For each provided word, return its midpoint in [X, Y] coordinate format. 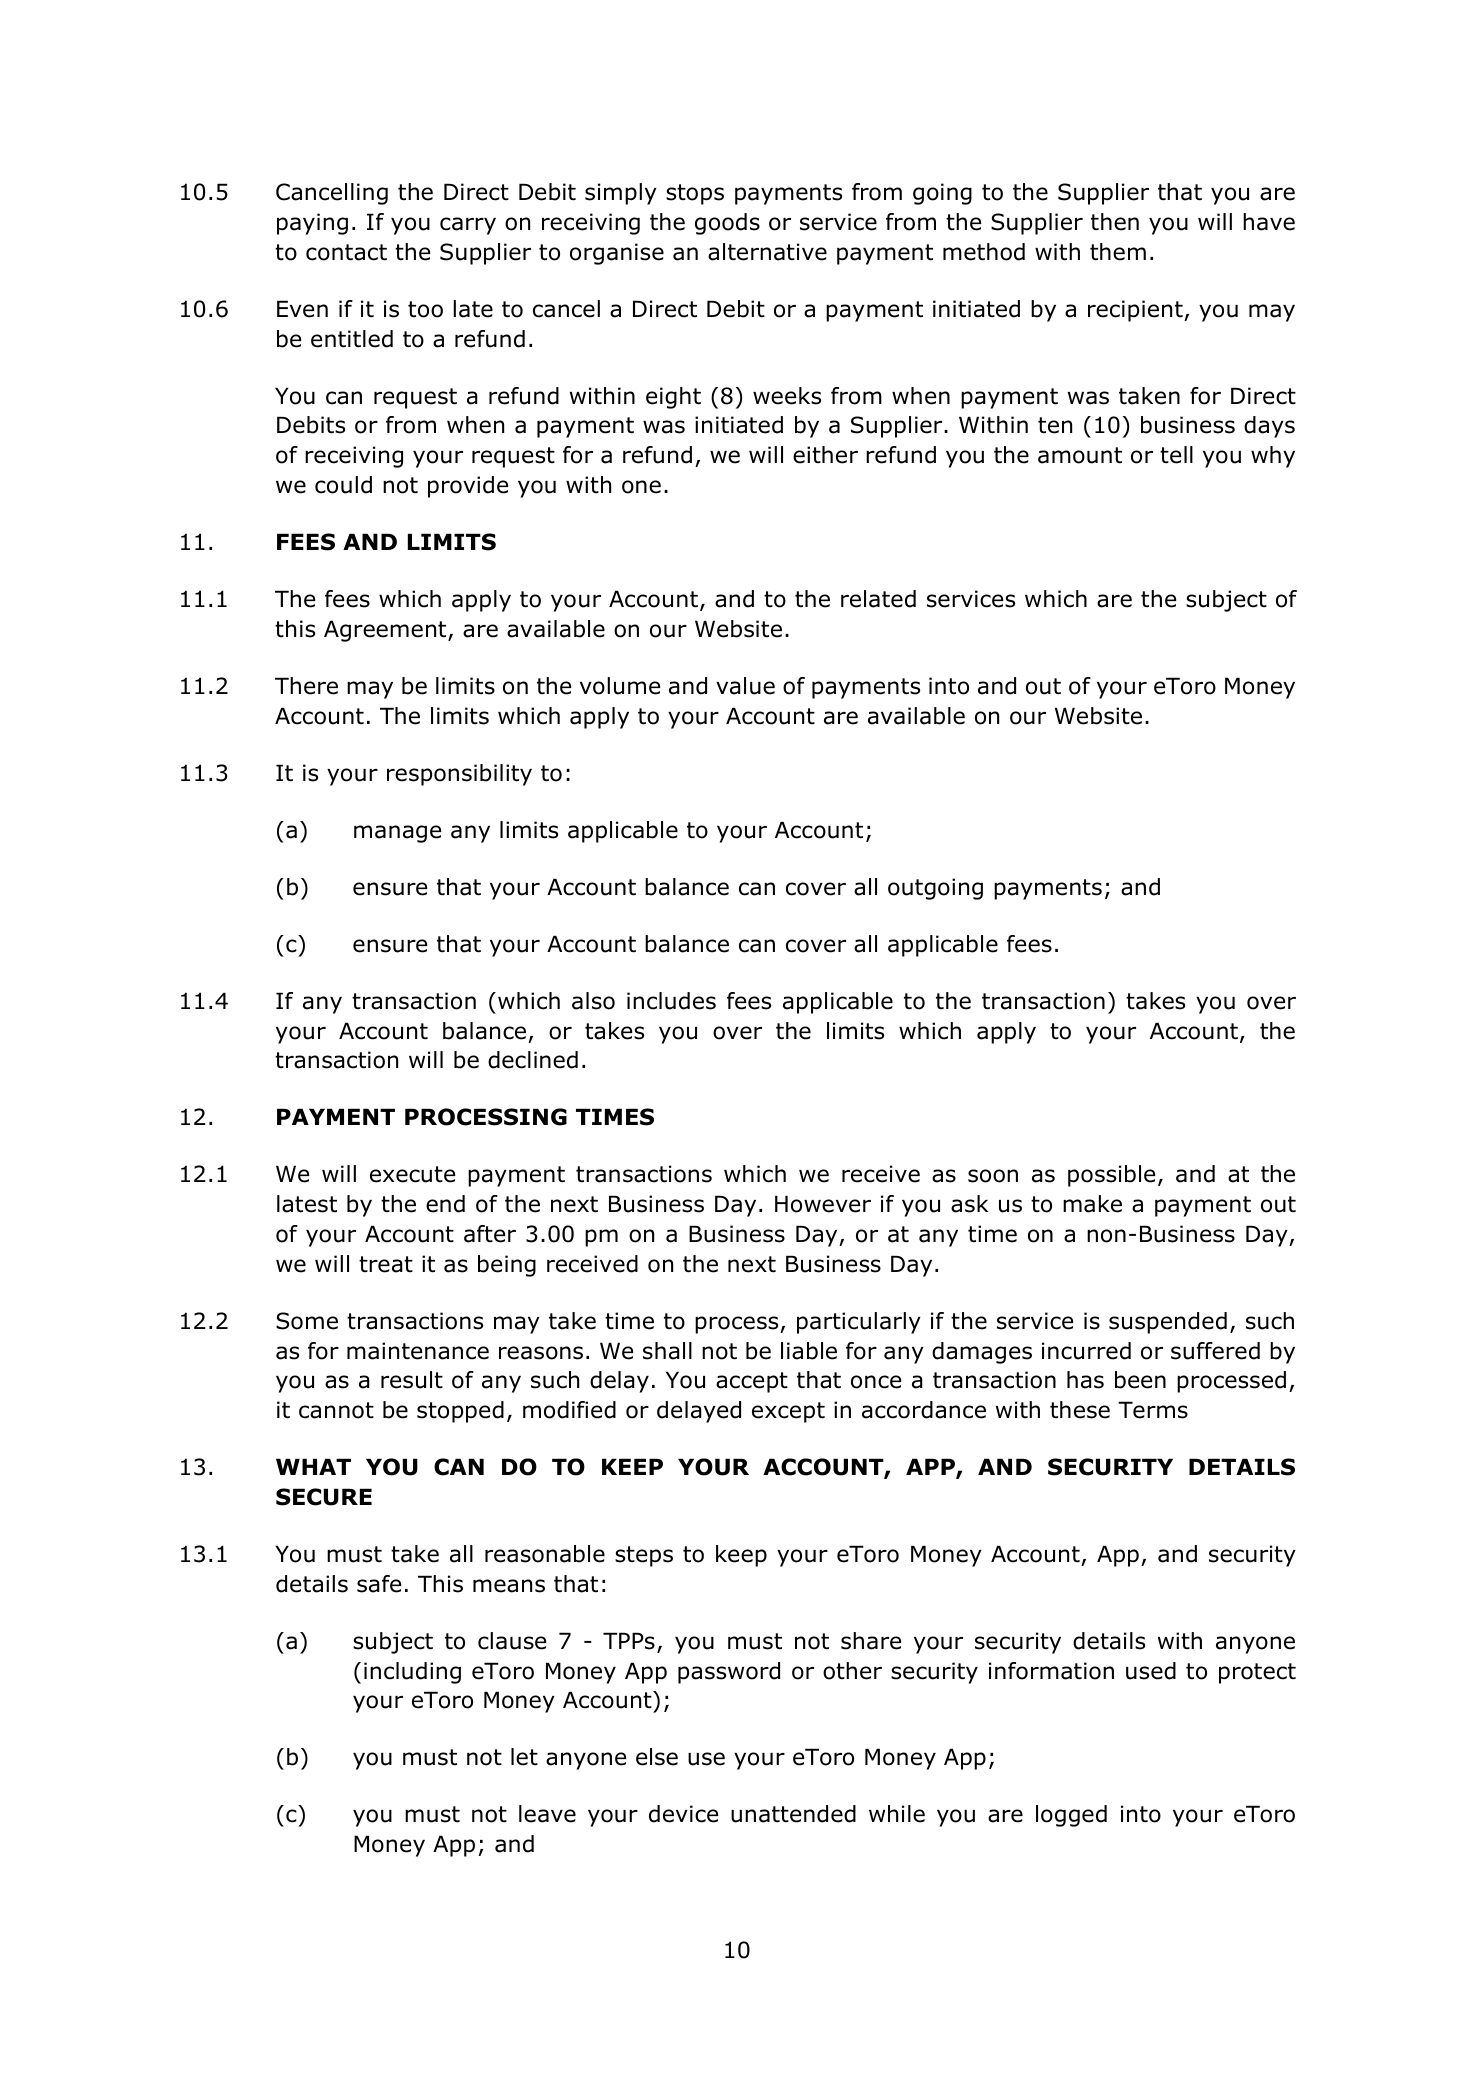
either [825, 455]
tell [1176, 455]
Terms [1153, 1410]
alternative [767, 252]
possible [1111, 1176]
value [745, 686]
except [788, 1412]
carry [468, 226]
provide [468, 487]
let [524, 1757]
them [1118, 252]
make [1092, 1204]
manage [397, 834]
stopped [460, 1412]
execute [412, 1174]
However [823, 1204]
